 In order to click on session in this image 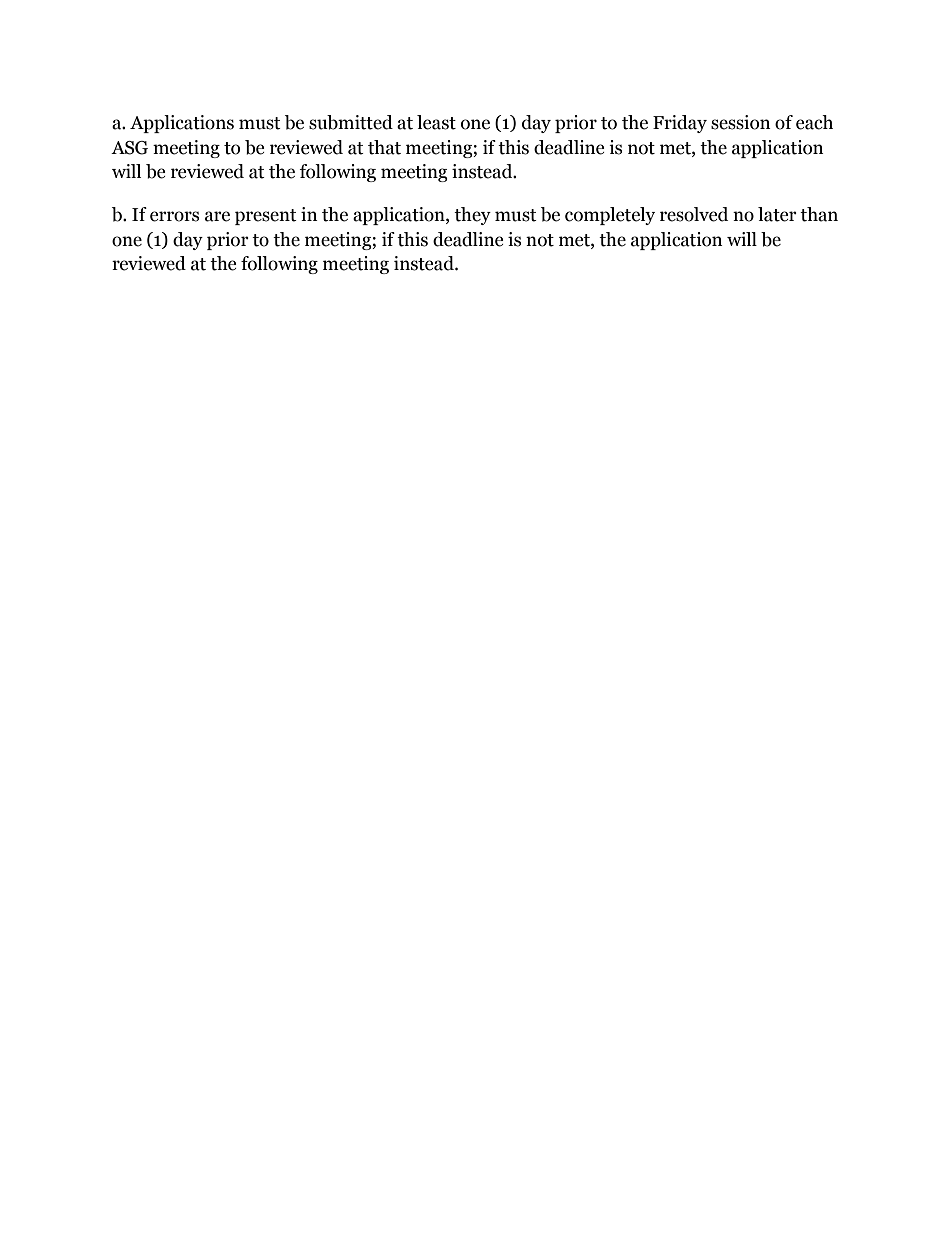, I will do `click(741, 122)`.
